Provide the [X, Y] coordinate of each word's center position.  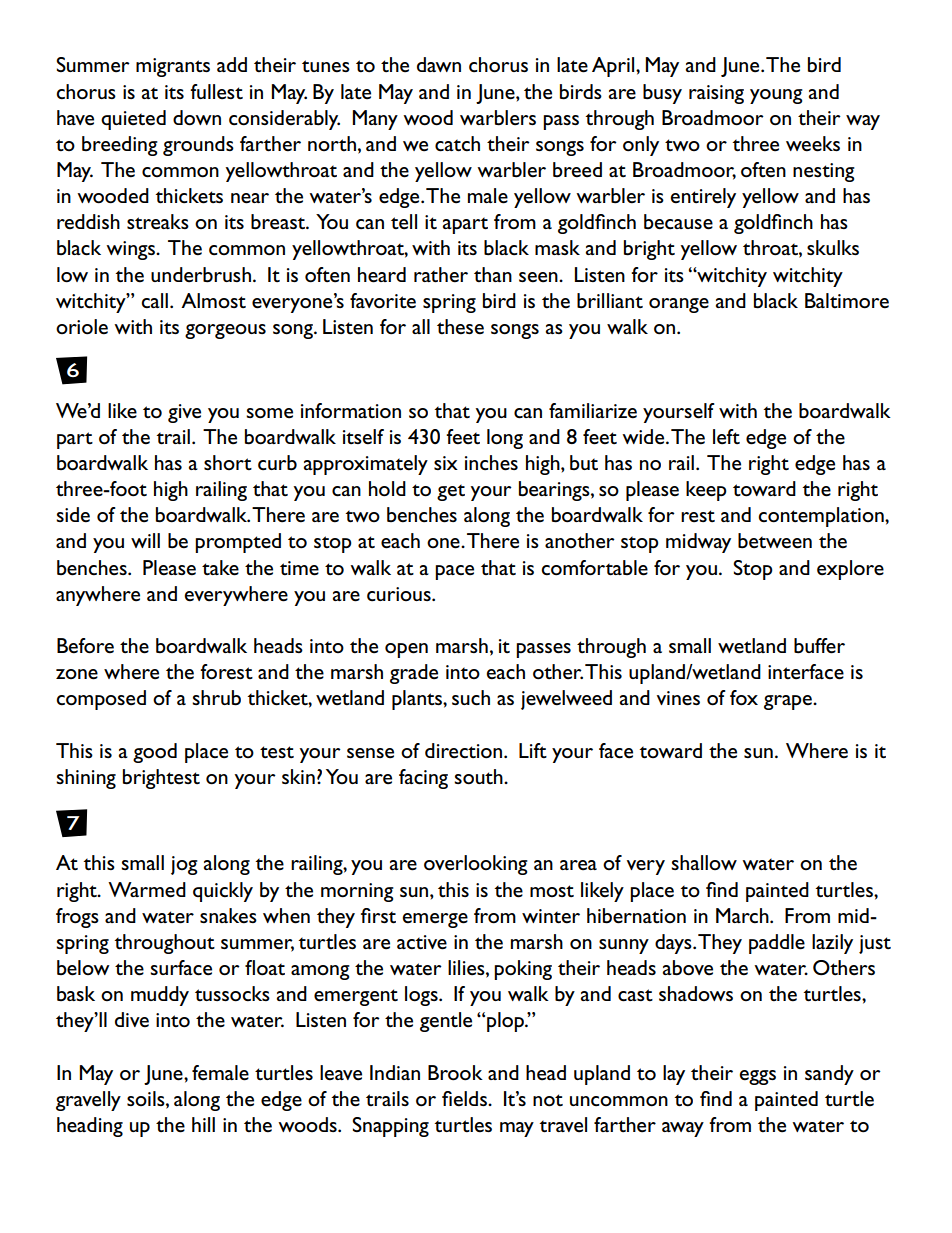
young [776, 96]
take [220, 568]
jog [184, 865]
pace [454, 572]
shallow [704, 862]
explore [850, 570]
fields [465, 1099]
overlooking [476, 865]
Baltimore [847, 301]
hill [203, 1124]
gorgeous [225, 331]
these [460, 327]
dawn [439, 64]
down [197, 118]
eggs [758, 1077]
